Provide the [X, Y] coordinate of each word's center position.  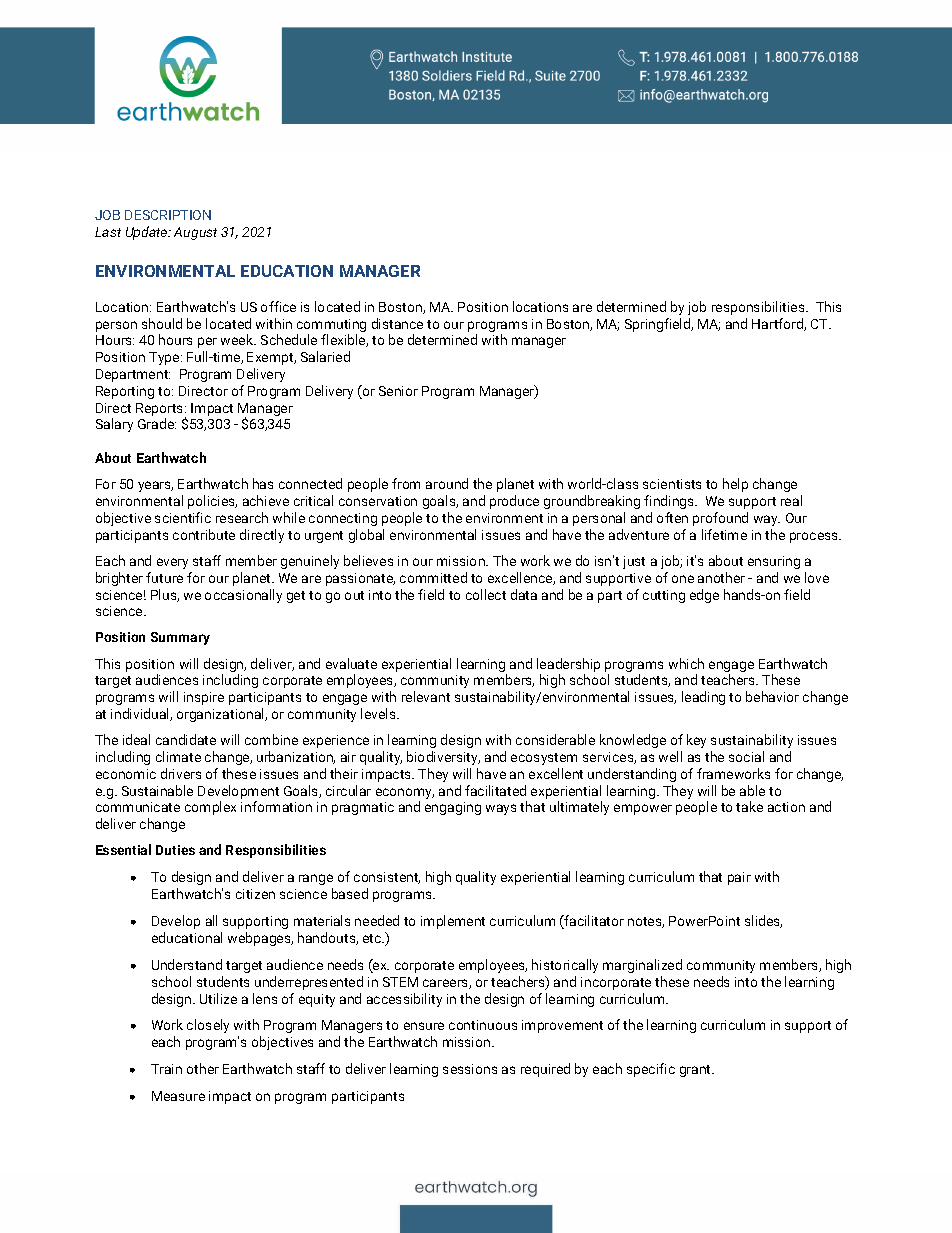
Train [166, 1069]
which [686, 663]
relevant [426, 696]
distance [397, 323]
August [195, 233]
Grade [157, 423]
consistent [387, 878]
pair [739, 878]
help [735, 485]
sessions [470, 1069]
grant [696, 1071]
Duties [175, 850]
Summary [180, 638]
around [447, 483]
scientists [672, 484]
